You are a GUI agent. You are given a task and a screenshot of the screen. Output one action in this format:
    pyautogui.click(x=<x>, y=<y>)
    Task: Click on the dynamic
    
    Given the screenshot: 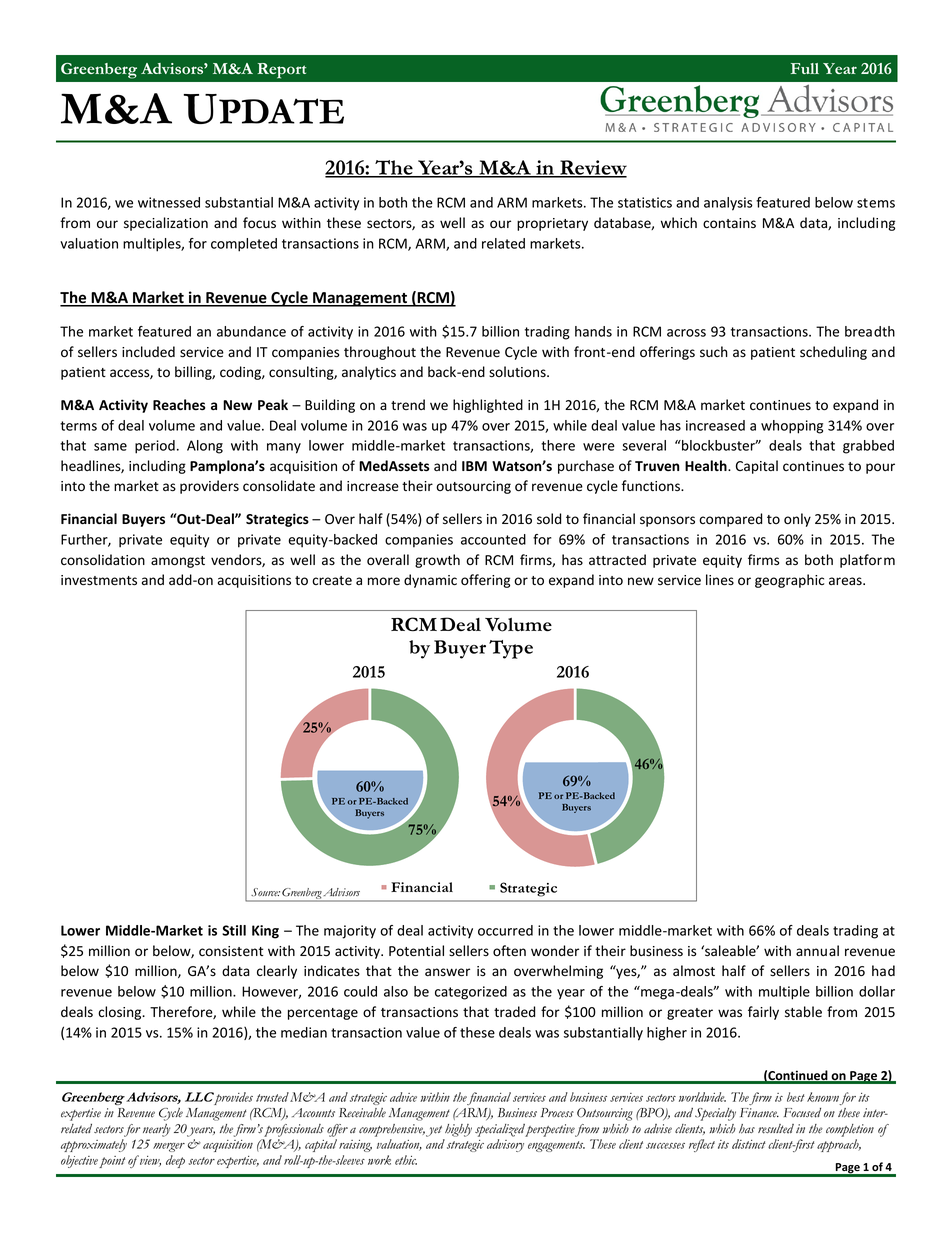 What is the action you would take?
    pyautogui.click(x=430, y=581)
